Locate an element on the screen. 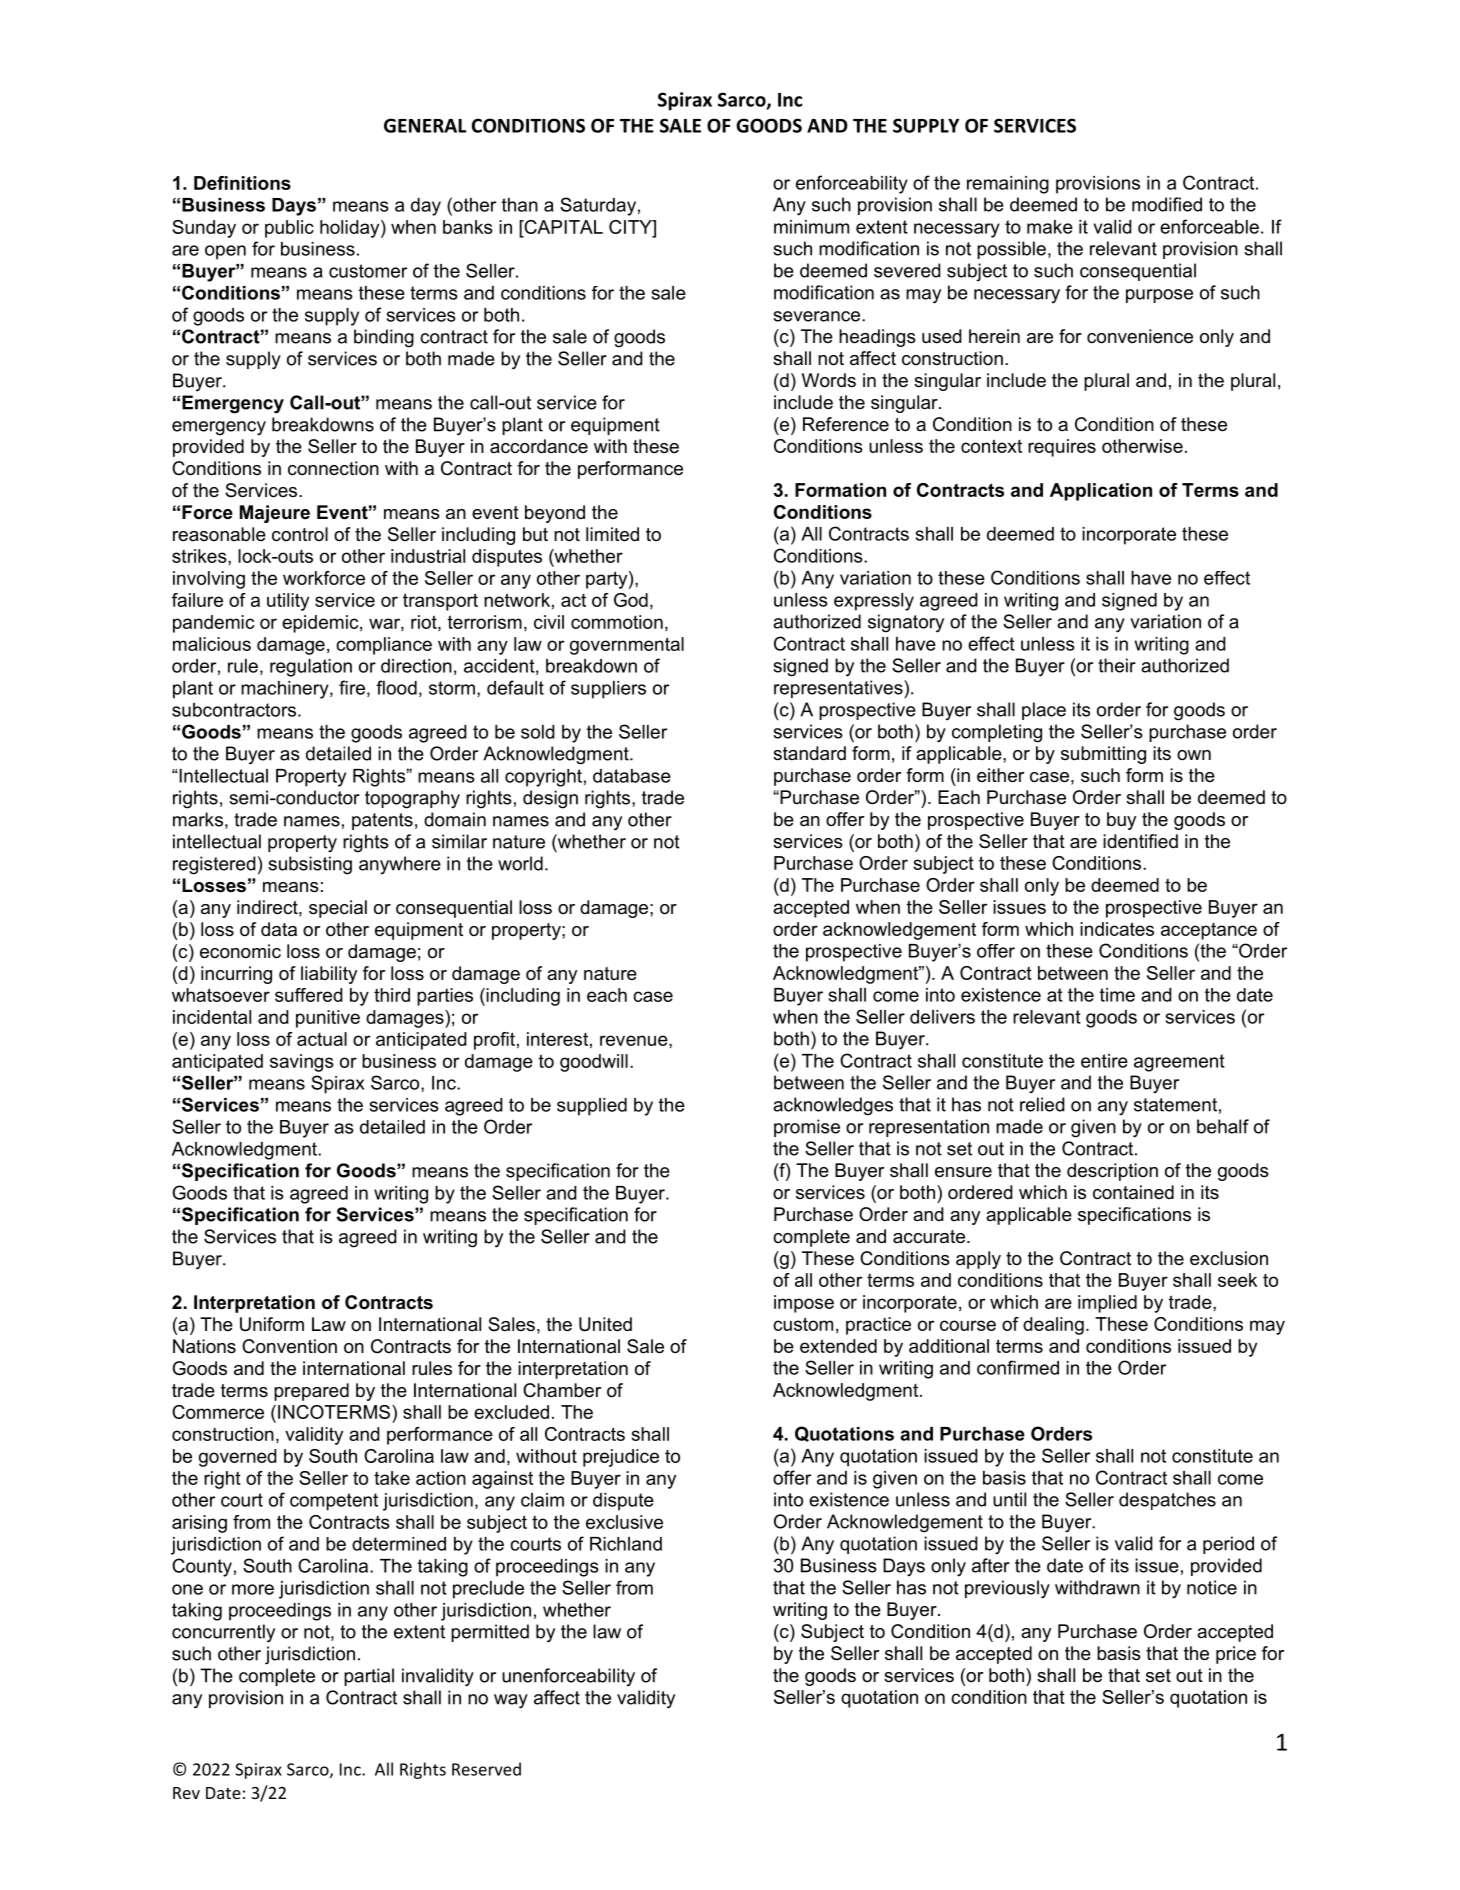  way is located at coordinates (511, 1701).
